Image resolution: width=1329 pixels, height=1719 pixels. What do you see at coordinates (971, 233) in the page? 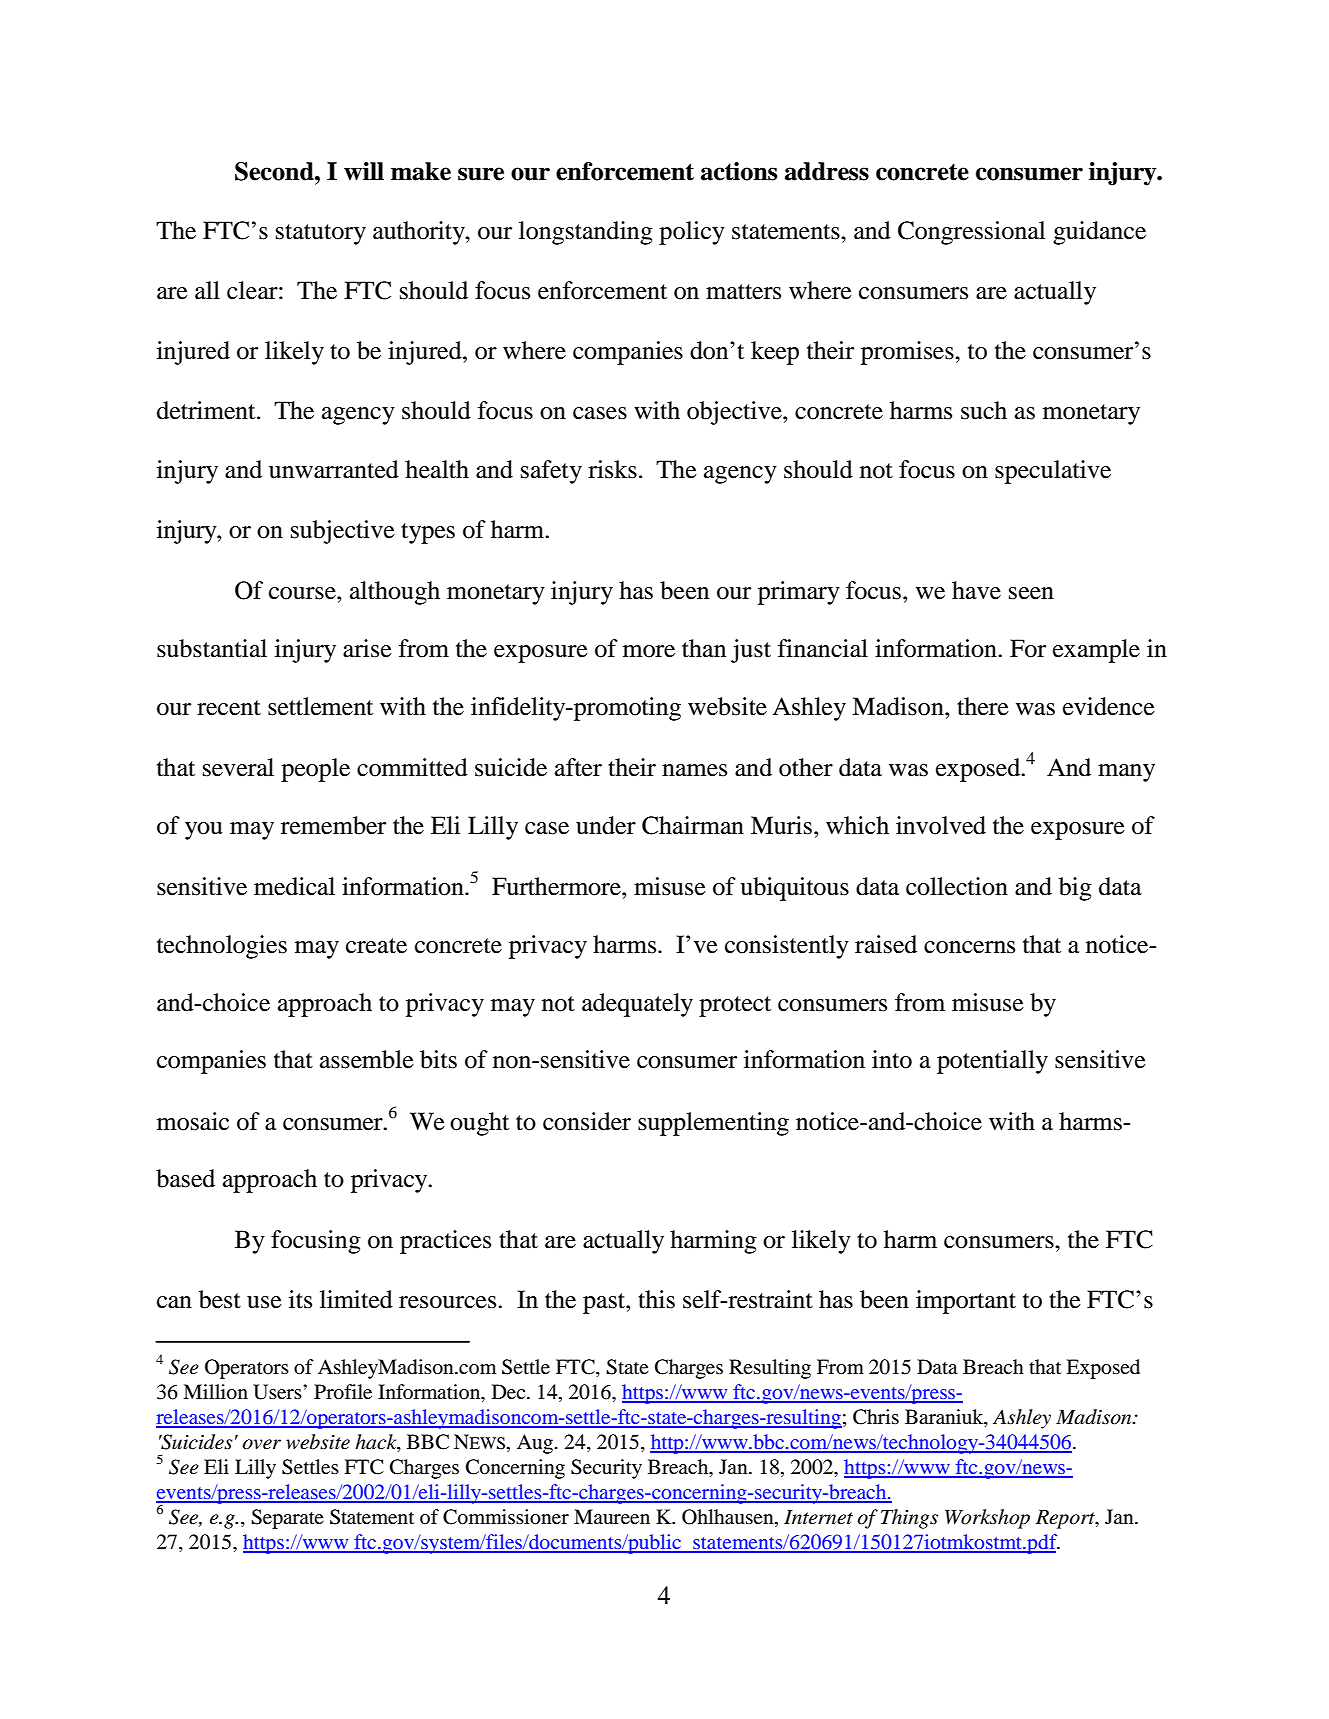
I see `Congressional` at bounding box center [971, 233].
